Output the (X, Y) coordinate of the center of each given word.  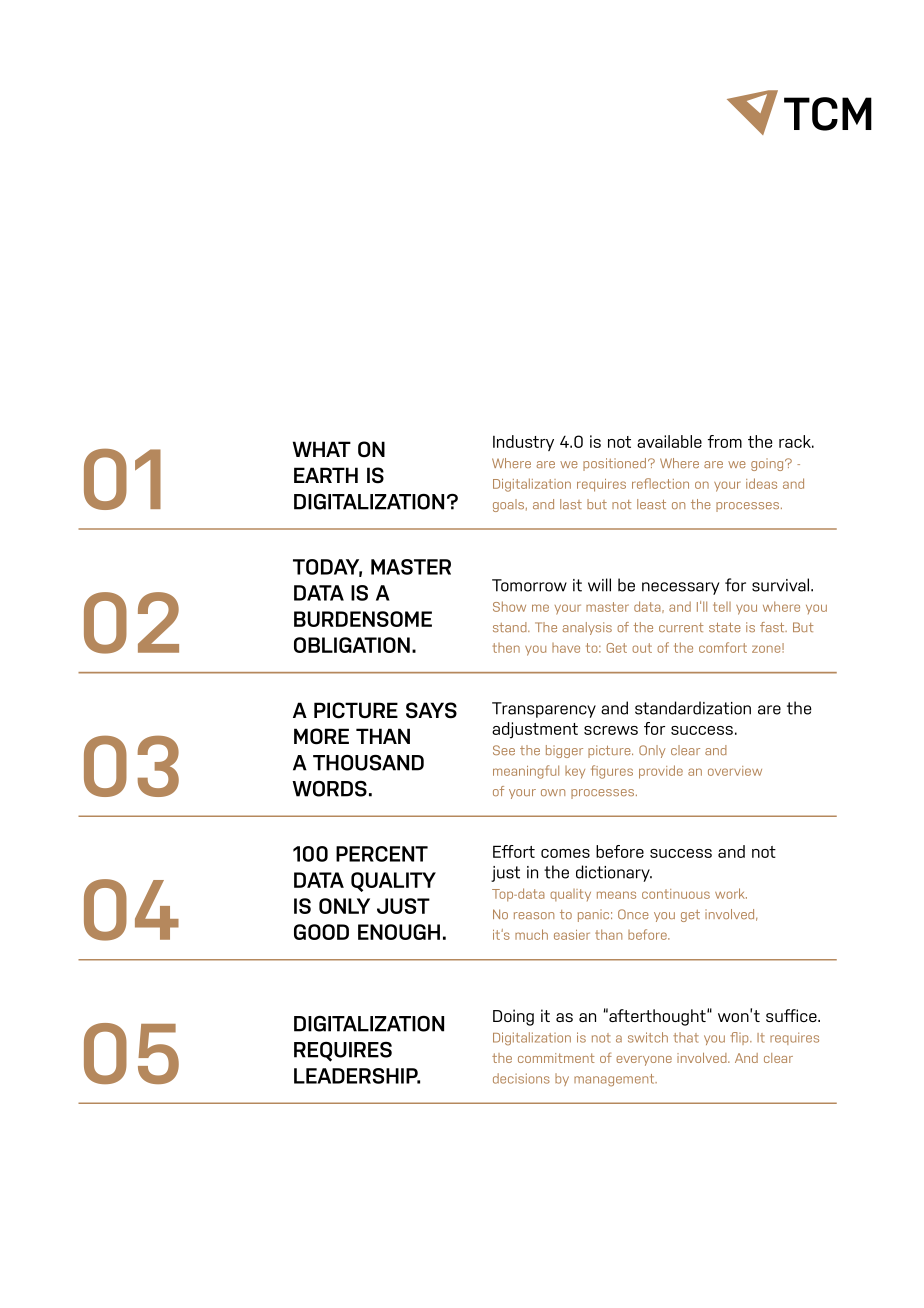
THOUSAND (368, 763)
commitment (556, 1058)
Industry (523, 443)
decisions (521, 1078)
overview (735, 771)
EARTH (326, 475)
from (725, 441)
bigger (564, 751)
